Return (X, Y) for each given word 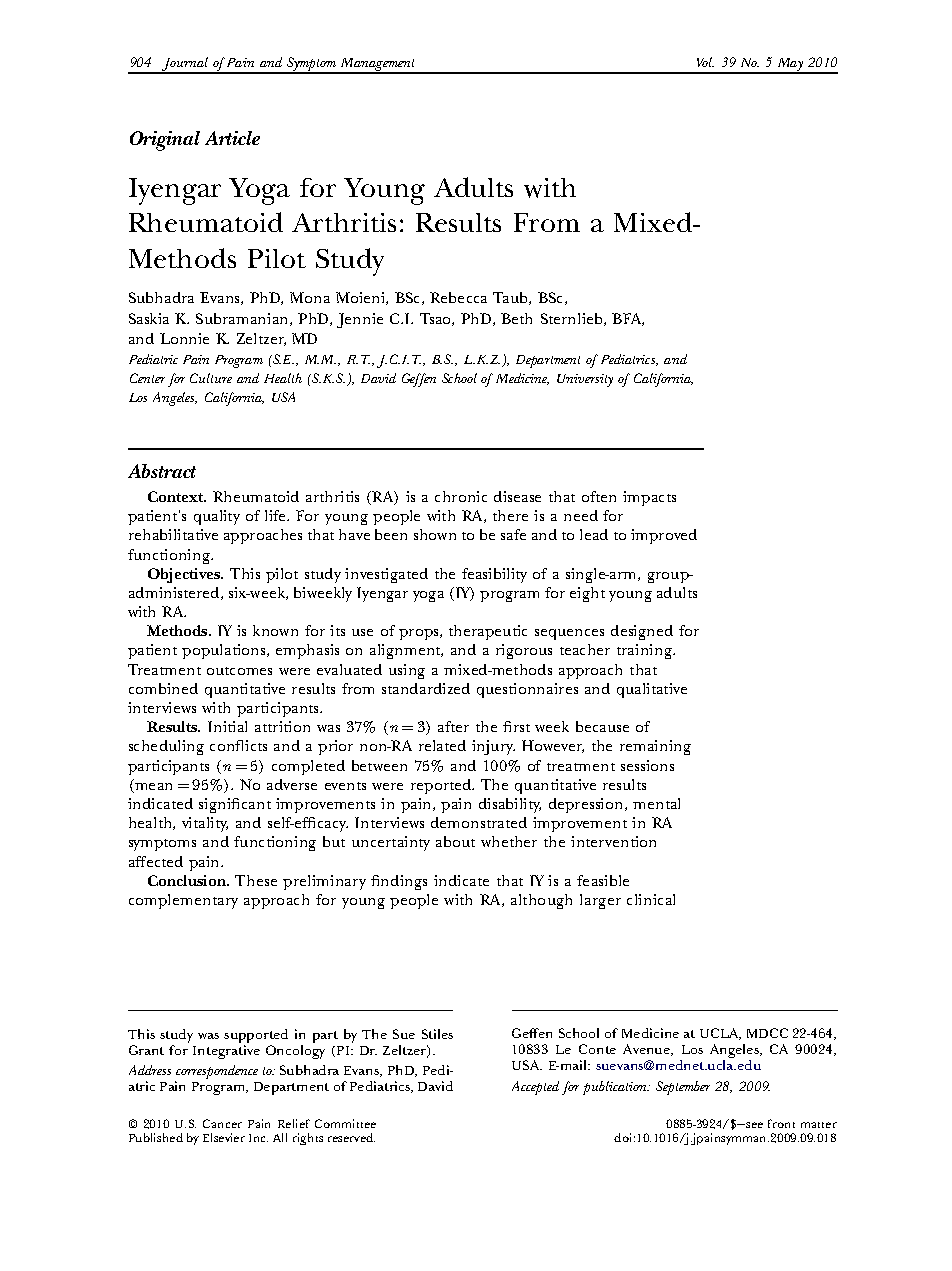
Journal (186, 65)
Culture (211, 378)
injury (493, 747)
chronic (461, 496)
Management (378, 66)
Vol (705, 62)
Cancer (222, 1123)
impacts (649, 498)
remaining (655, 747)
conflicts (238, 745)
